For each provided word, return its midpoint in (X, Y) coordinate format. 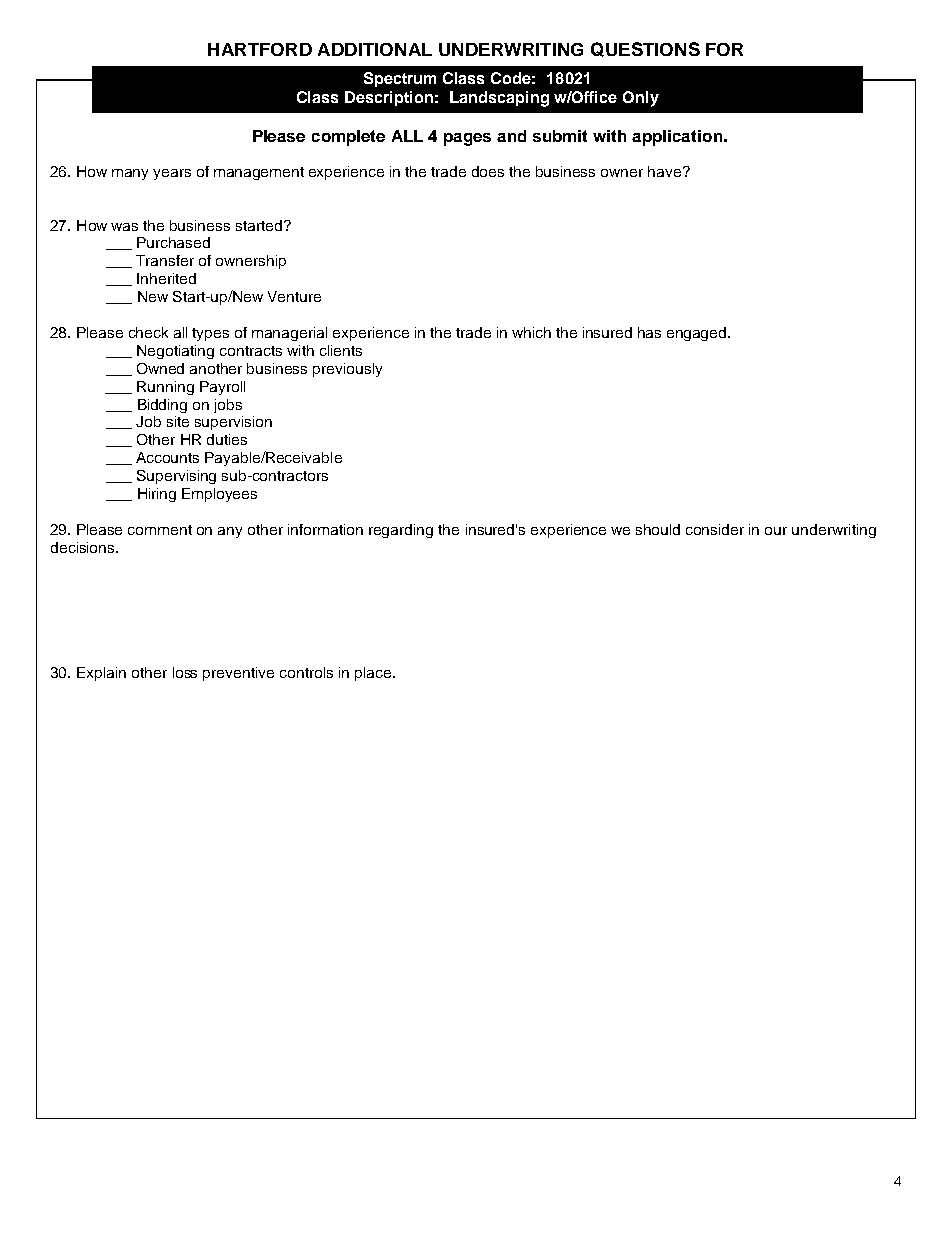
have (666, 171)
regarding (401, 531)
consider (715, 529)
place (374, 674)
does (488, 171)
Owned (160, 368)
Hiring (157, 495)
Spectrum (400, 79)
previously (347, 370)
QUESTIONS (645, 49)
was (124, 227)
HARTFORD (260, 49)
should (658, 529)
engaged (698, 334)
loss (185, 672)
